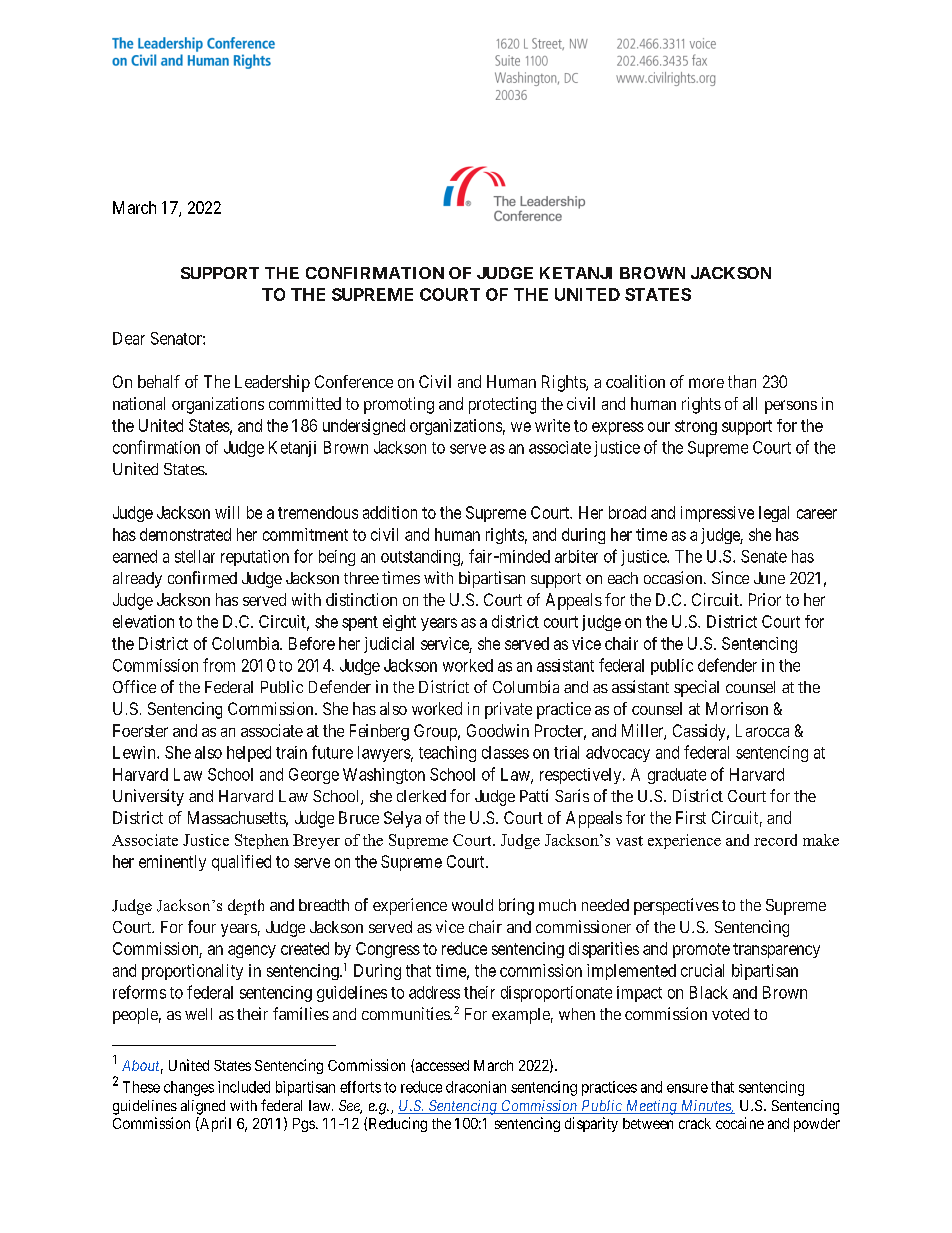 Image resolution: width=952 pixels, height=1233 pixels. I want to click on Prior, so click(765, 599).
